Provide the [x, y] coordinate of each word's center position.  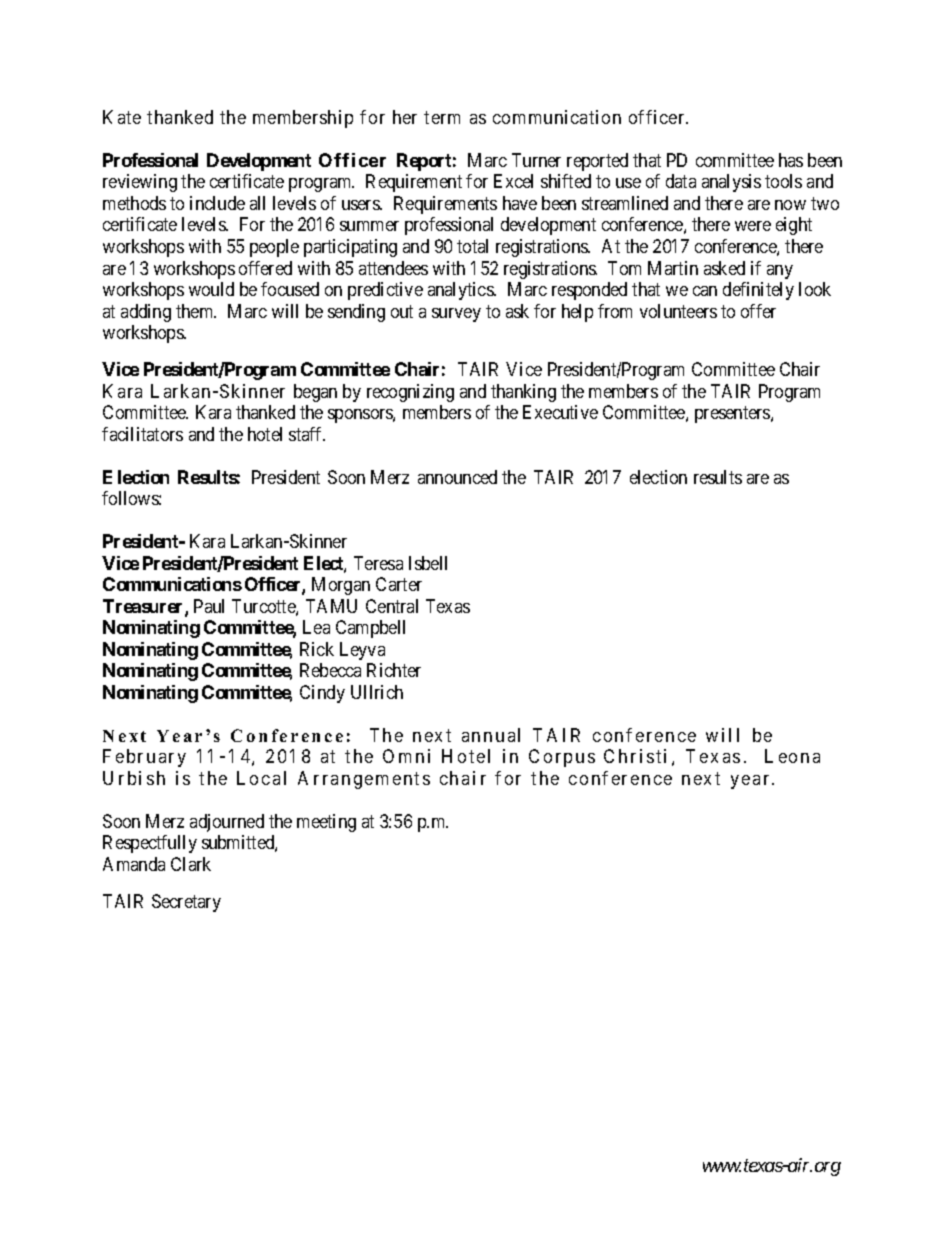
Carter [399, 584]
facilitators [142, 434]
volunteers [678, 311]
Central [392, 606]
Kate [122, 117]
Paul [209, 606]
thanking [523, 393]
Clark [191, 864]
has [791, 160]
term [442, 117]
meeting [326, 823]
